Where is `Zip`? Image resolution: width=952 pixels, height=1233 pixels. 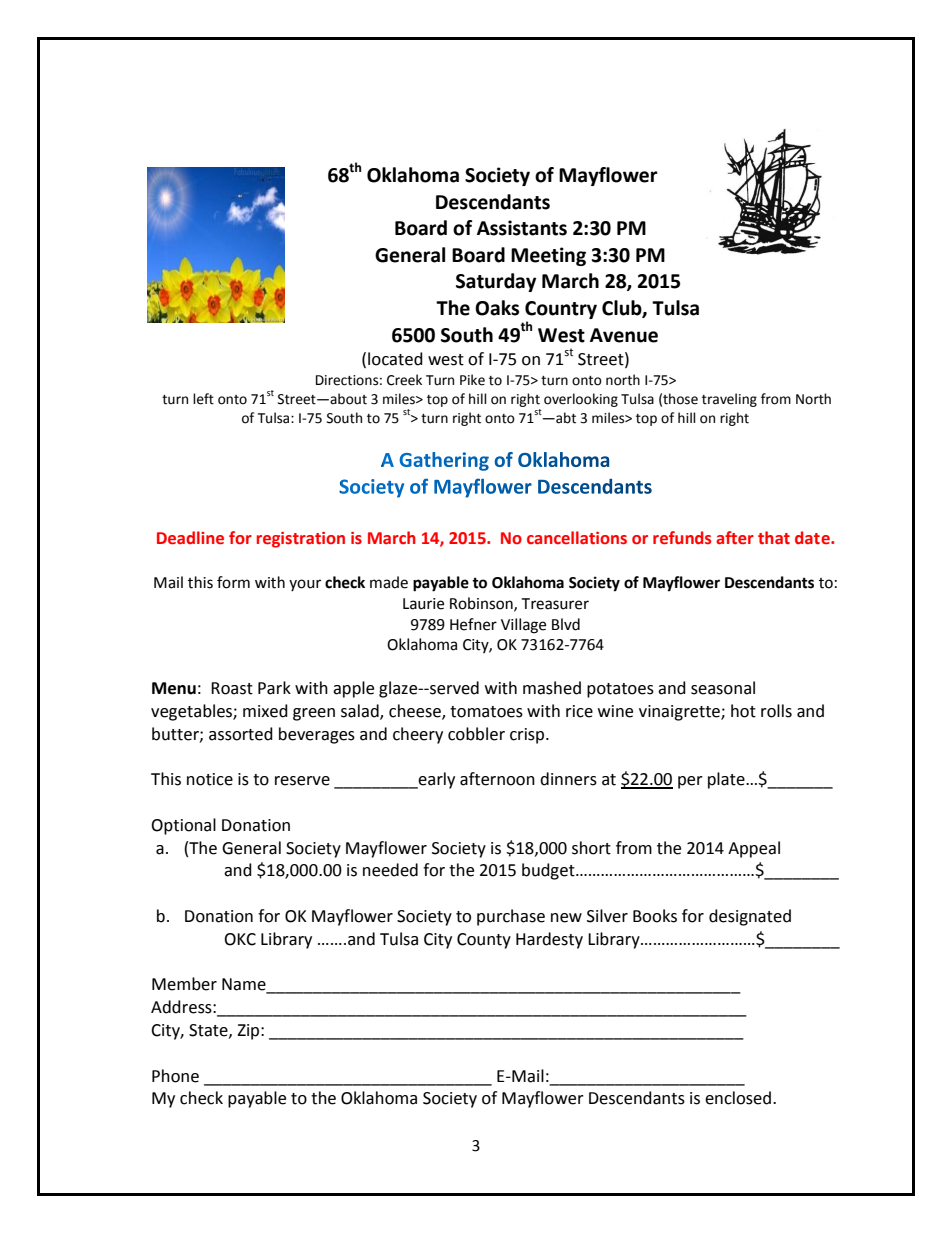 Zip is located at coordinates (249, 1032).
